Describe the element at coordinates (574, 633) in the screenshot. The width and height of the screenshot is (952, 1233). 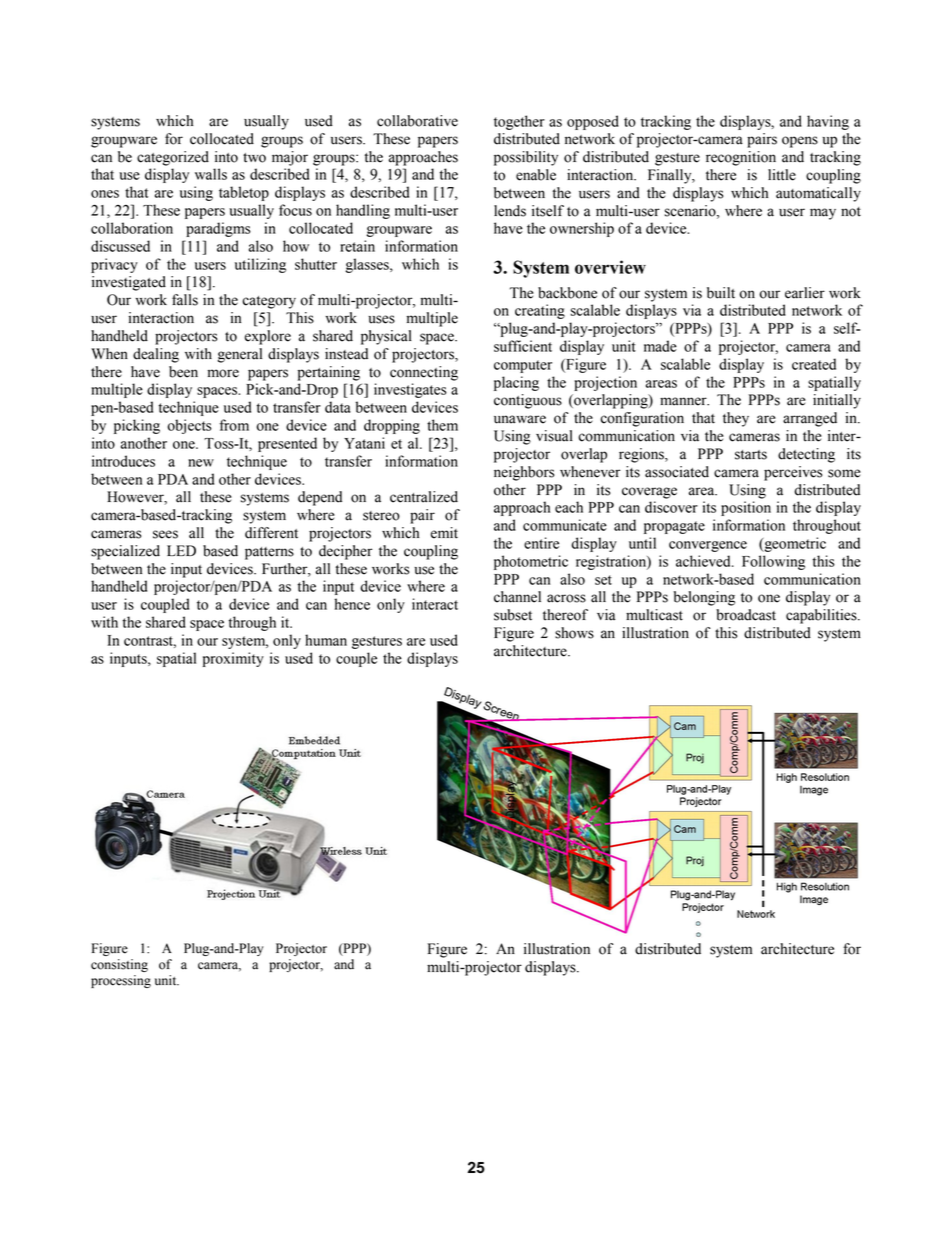
I see `shows` at that location.
